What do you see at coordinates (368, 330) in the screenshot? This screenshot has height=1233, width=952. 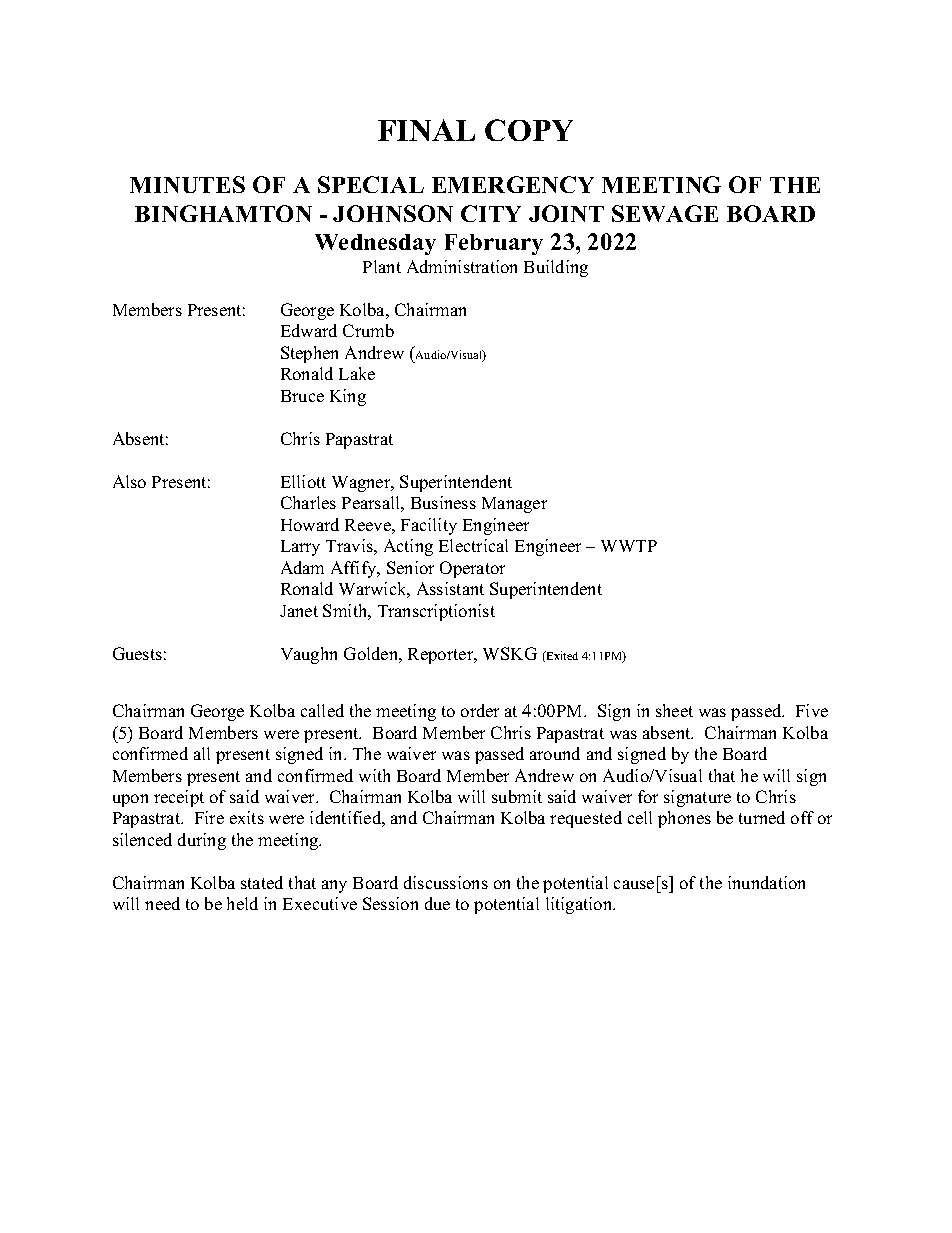 I see `Crumb` at bounding box center [368, 330].
